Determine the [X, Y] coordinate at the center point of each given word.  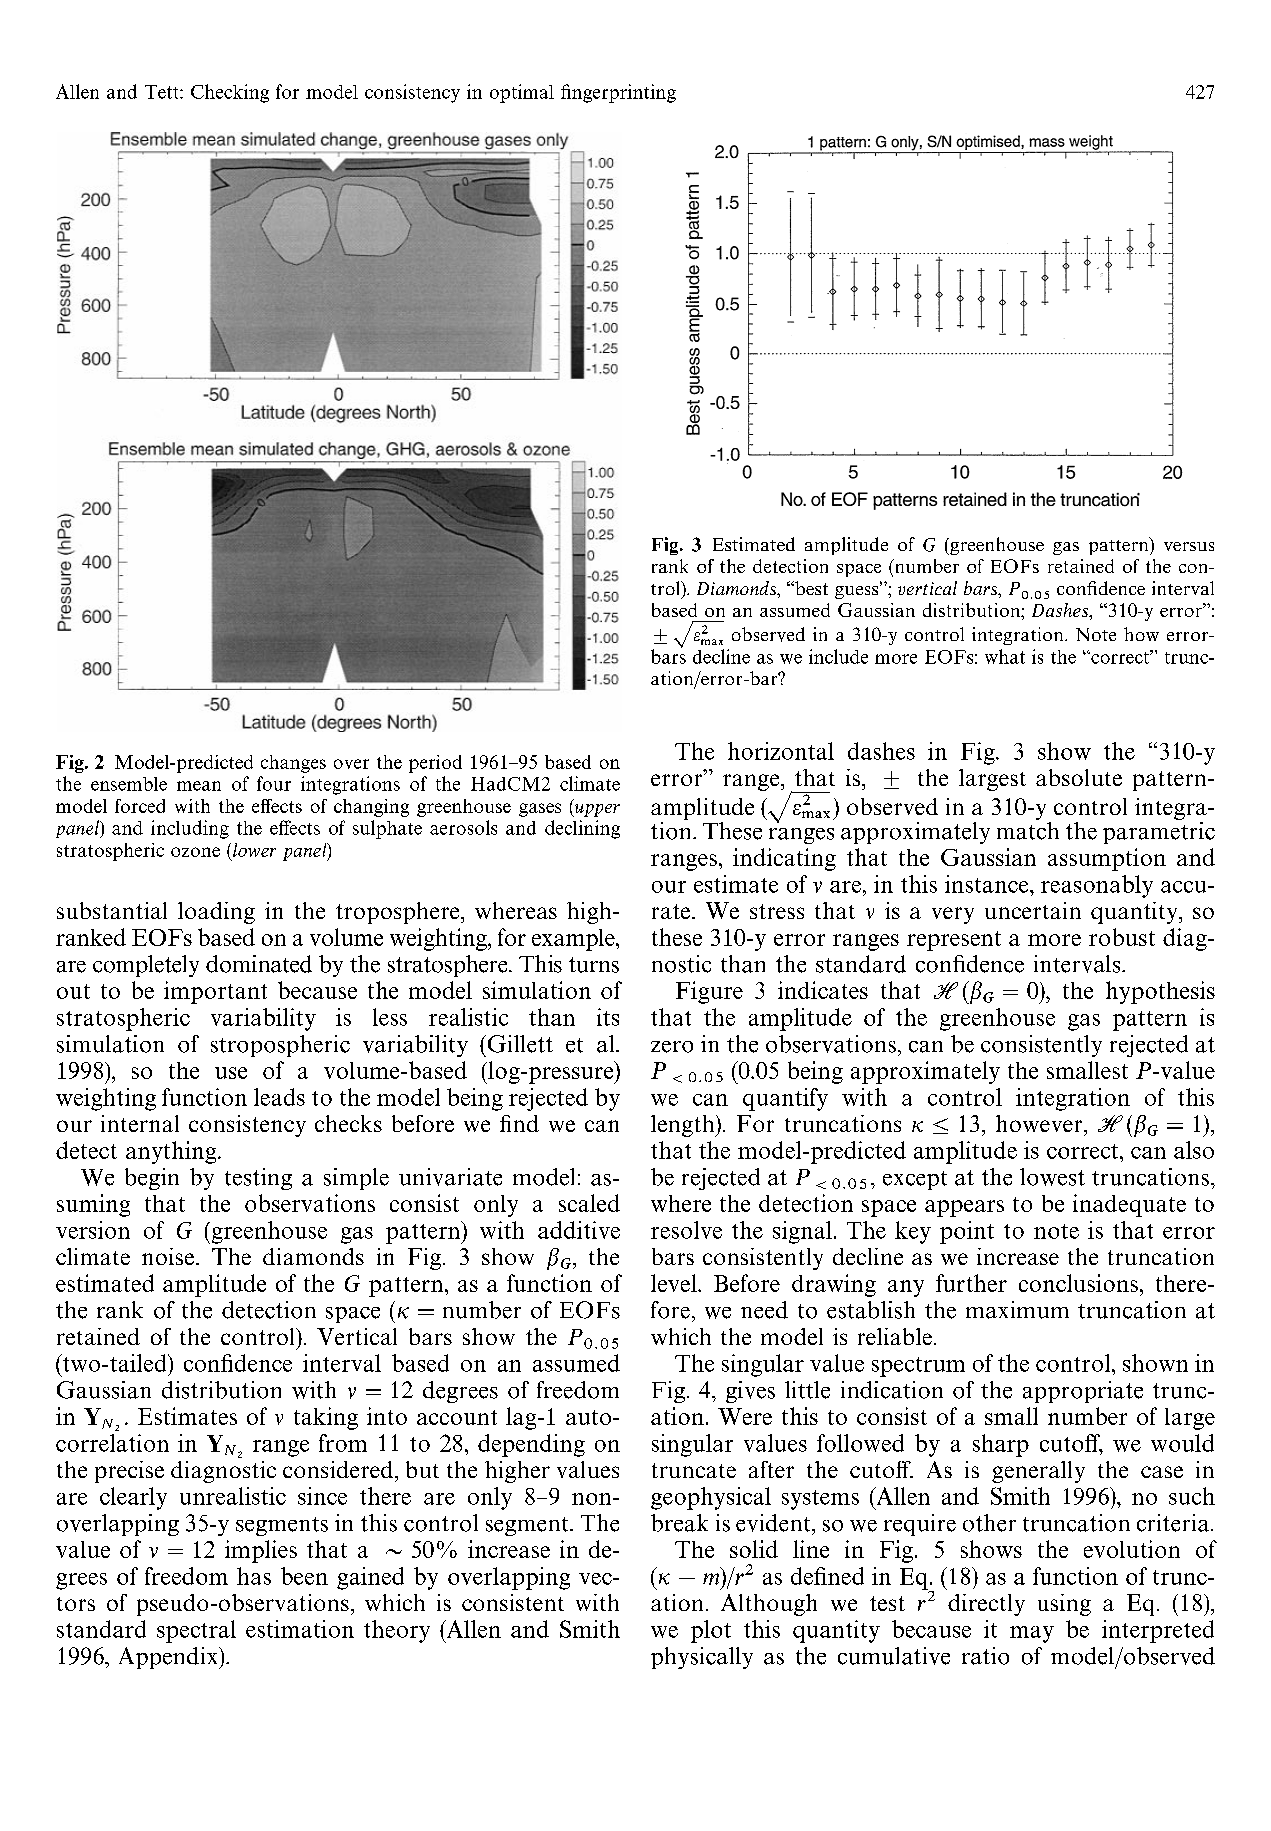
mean [199, 786]
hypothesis [1160, 992]
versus [1189, 546]
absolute [1079, 777]
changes [293, 764]
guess [858, 591]
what [1005, 656]
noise [168, 1256]
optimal [522, 93]
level [675, 1283]
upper [596, 810]
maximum [1017, 1310]
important [215, 992]
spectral [196, 1631]
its [608, 1017]
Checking [230, 93]
